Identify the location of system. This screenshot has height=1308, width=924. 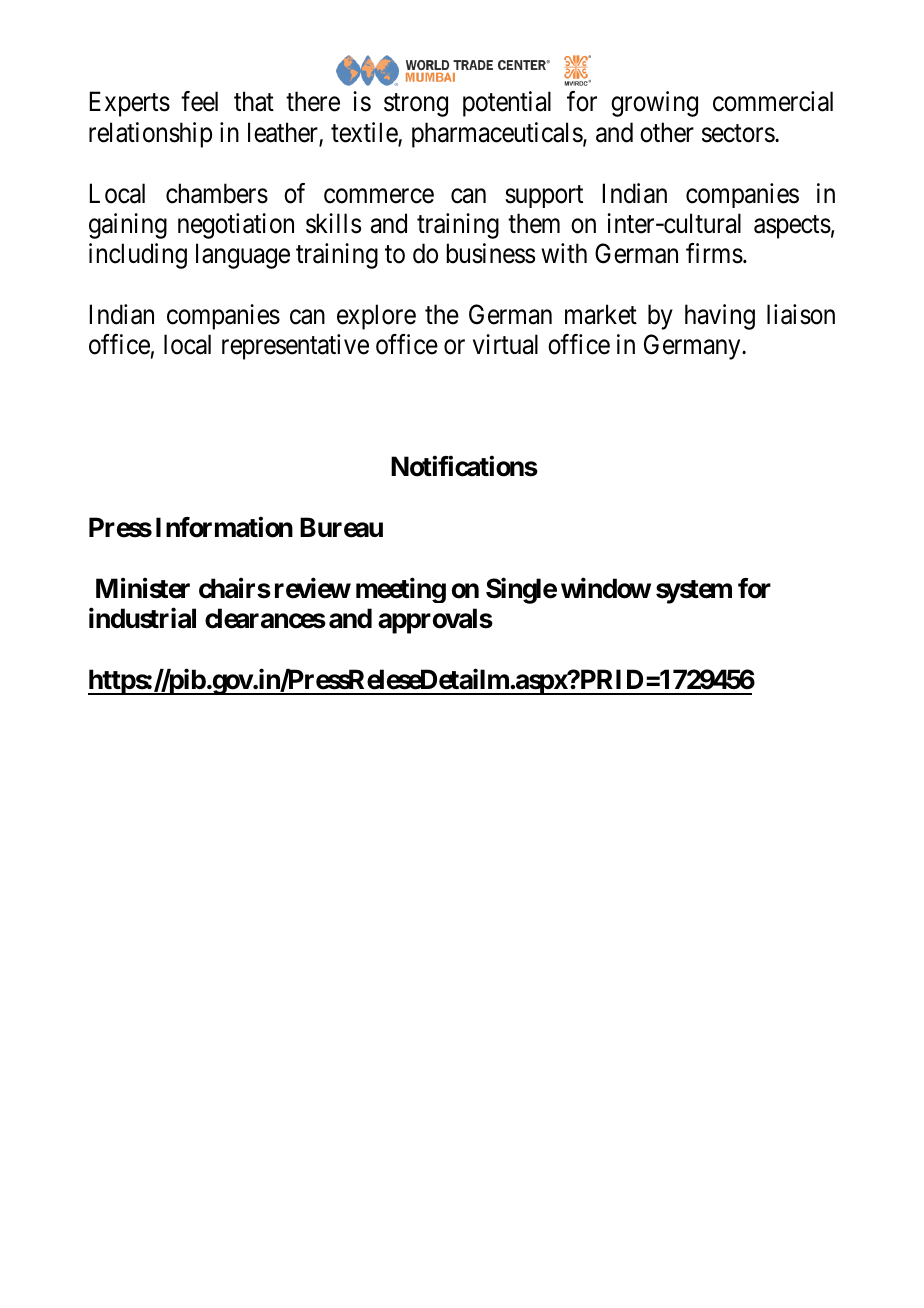
(694, 592).
